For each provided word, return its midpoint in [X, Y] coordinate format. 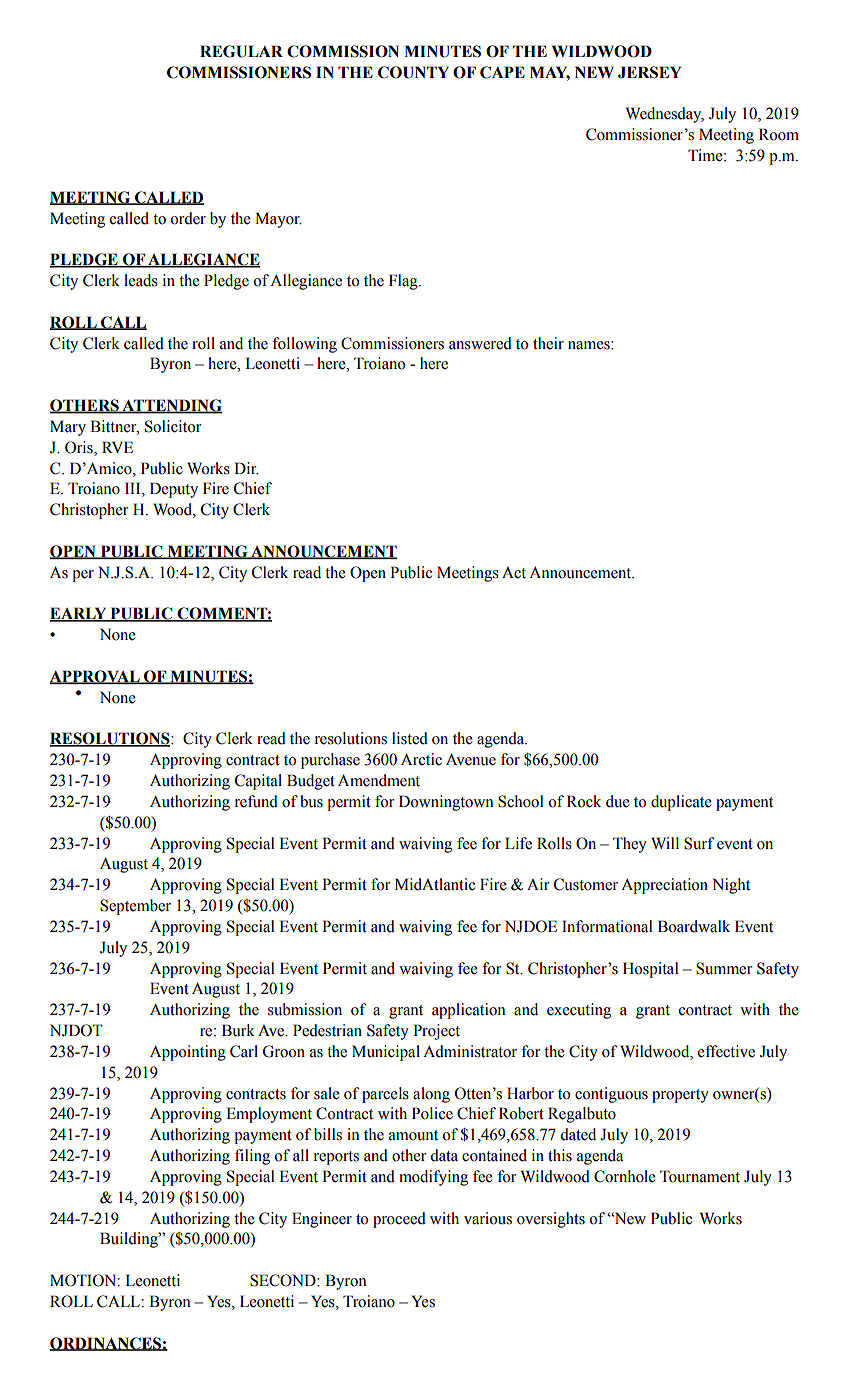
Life [518, 843]
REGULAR [241, 51]
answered [480, 343]
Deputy [174, 490]
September [135, 907]
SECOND [284, 1280]
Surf [699, 843]
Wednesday [665, 115]
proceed [399, 1220]
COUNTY [413, 72]
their [548, 343]
